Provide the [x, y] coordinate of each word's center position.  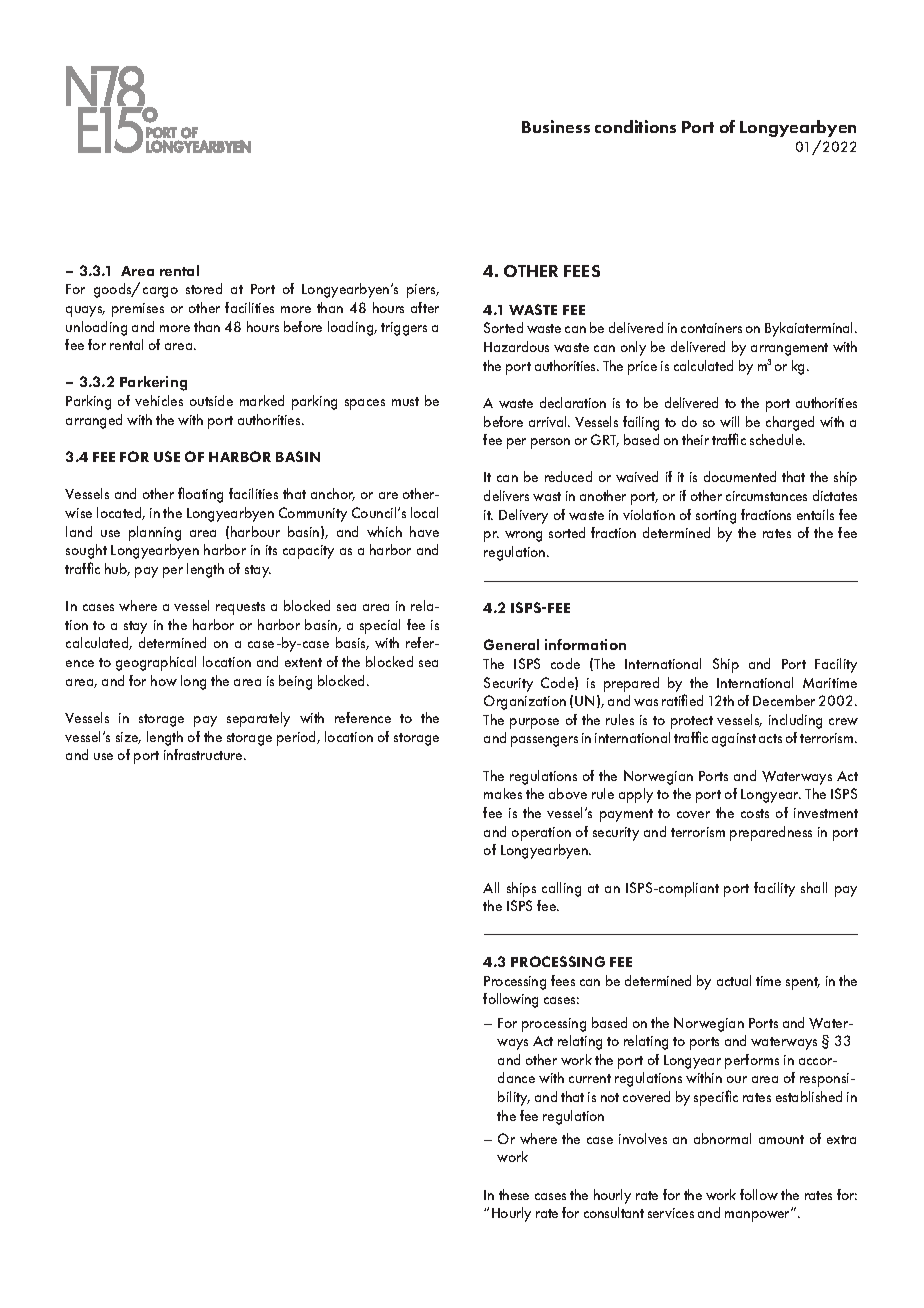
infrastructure [204, 754]
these [514, 1194]
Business [556, 126]
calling [561, 889]
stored [204, 288]
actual [734, 980]
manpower [759, 1215]
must [405, 401]
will [729, 421]
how [164, 680]
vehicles [159, 400]
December [784, 700]
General [511, 644]
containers [711, 328]
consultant [614, 1212]
